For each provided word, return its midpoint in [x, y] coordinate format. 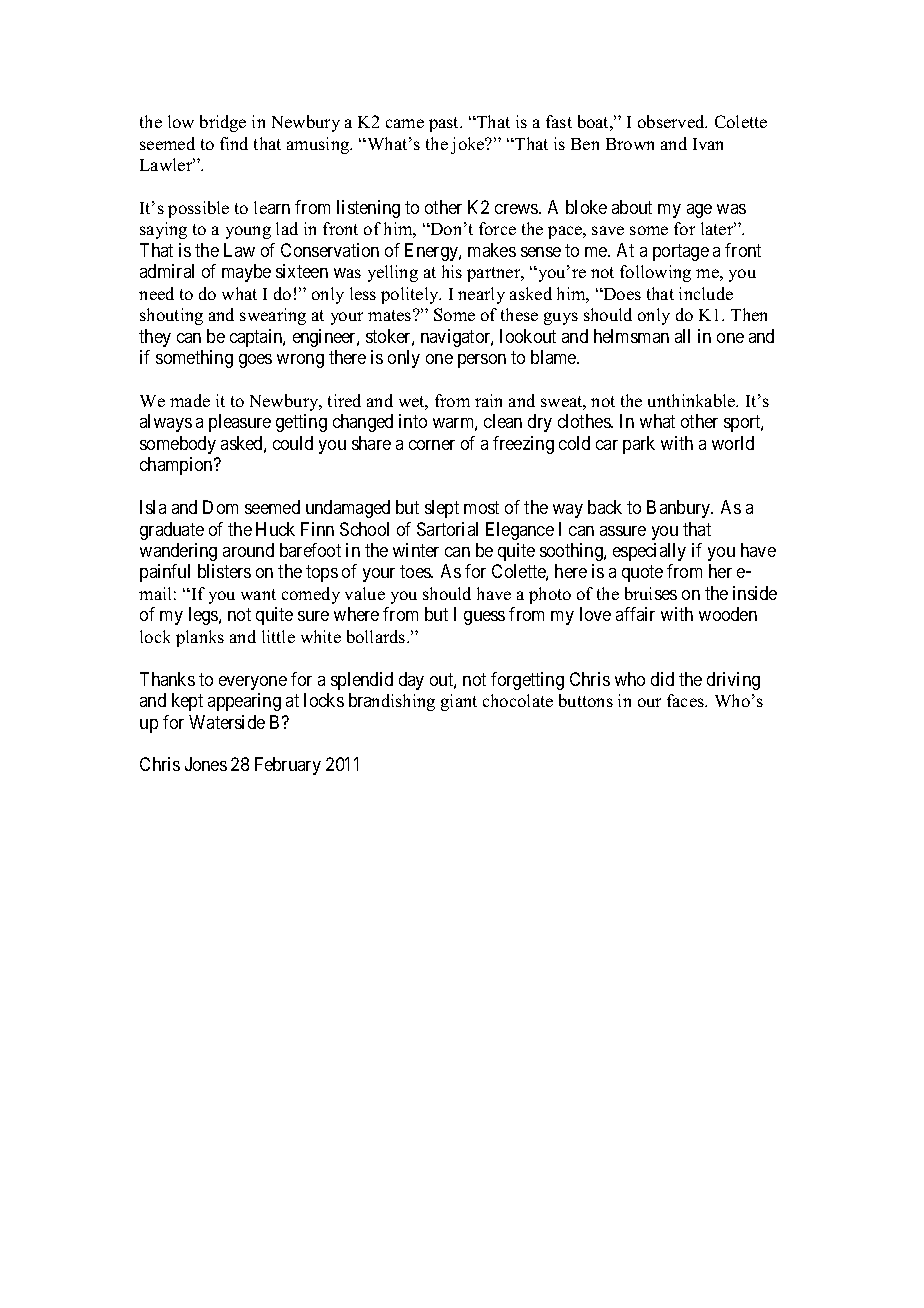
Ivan [708, 144]
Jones [206, 764]
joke [469, 145]
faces [687, 700]
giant [459, 702]
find [234, 143]
